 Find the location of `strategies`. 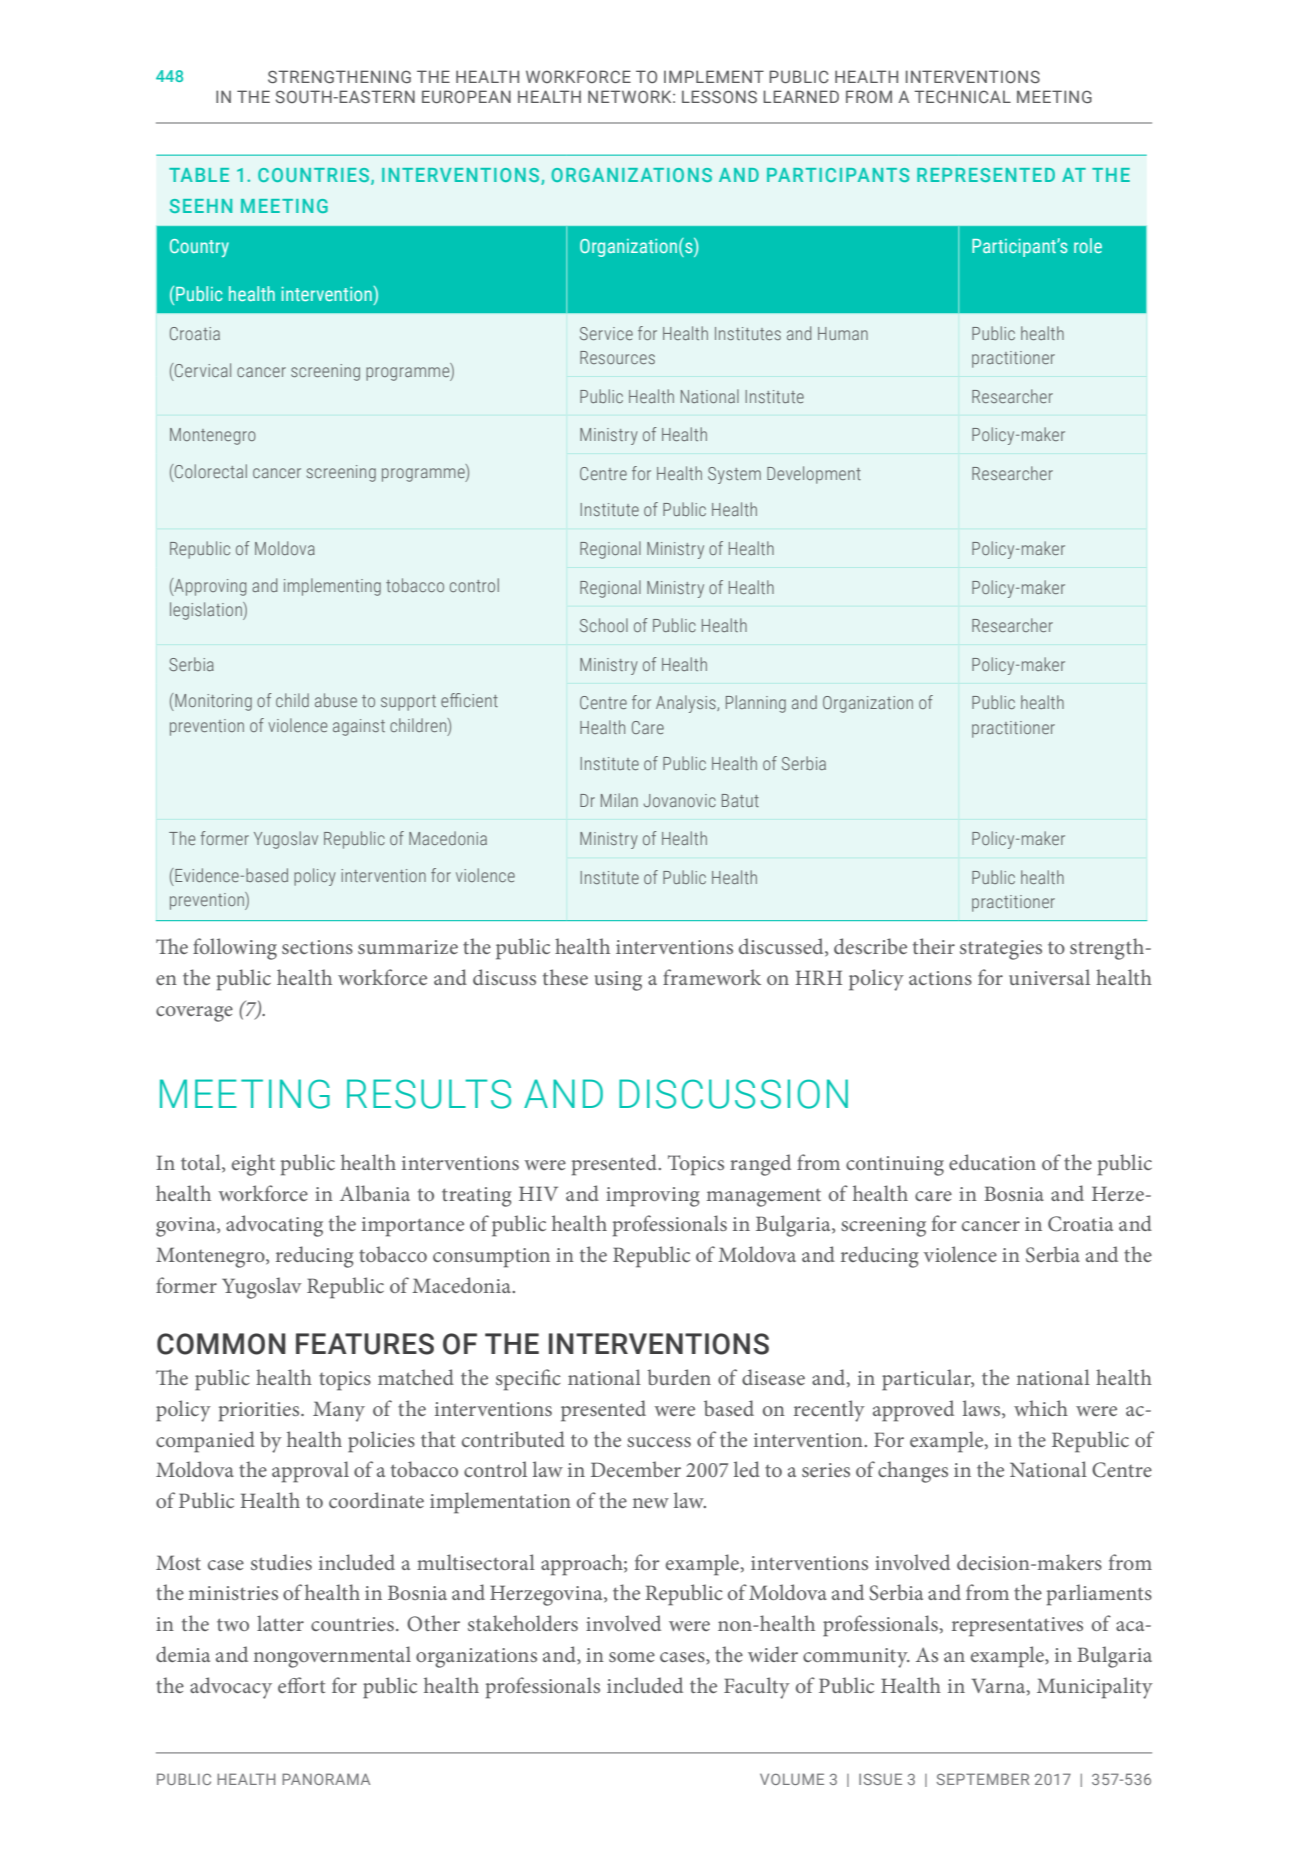

strategies is located at coordinates (1001, 950).
